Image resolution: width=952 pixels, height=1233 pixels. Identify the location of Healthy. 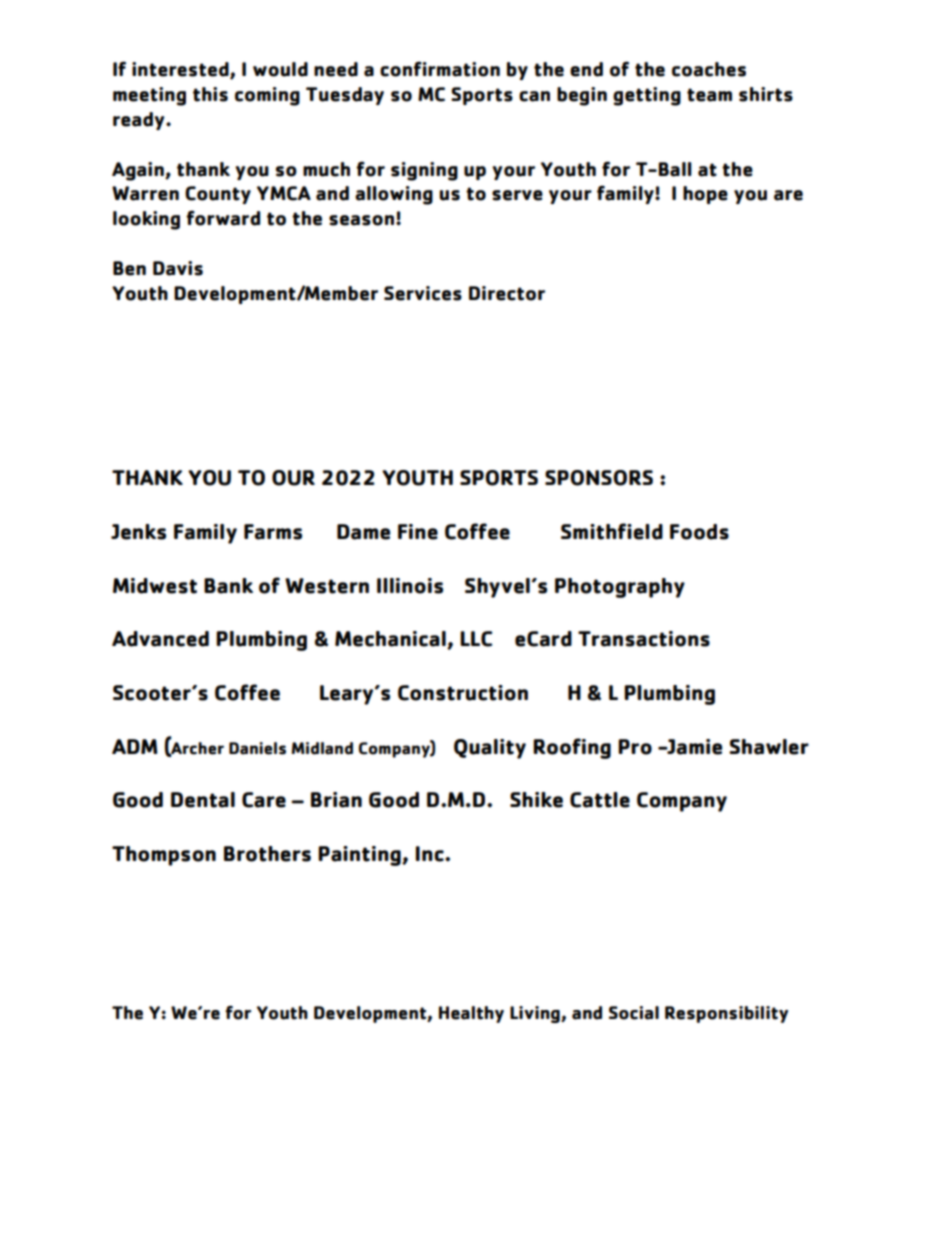
(471, 1014).
